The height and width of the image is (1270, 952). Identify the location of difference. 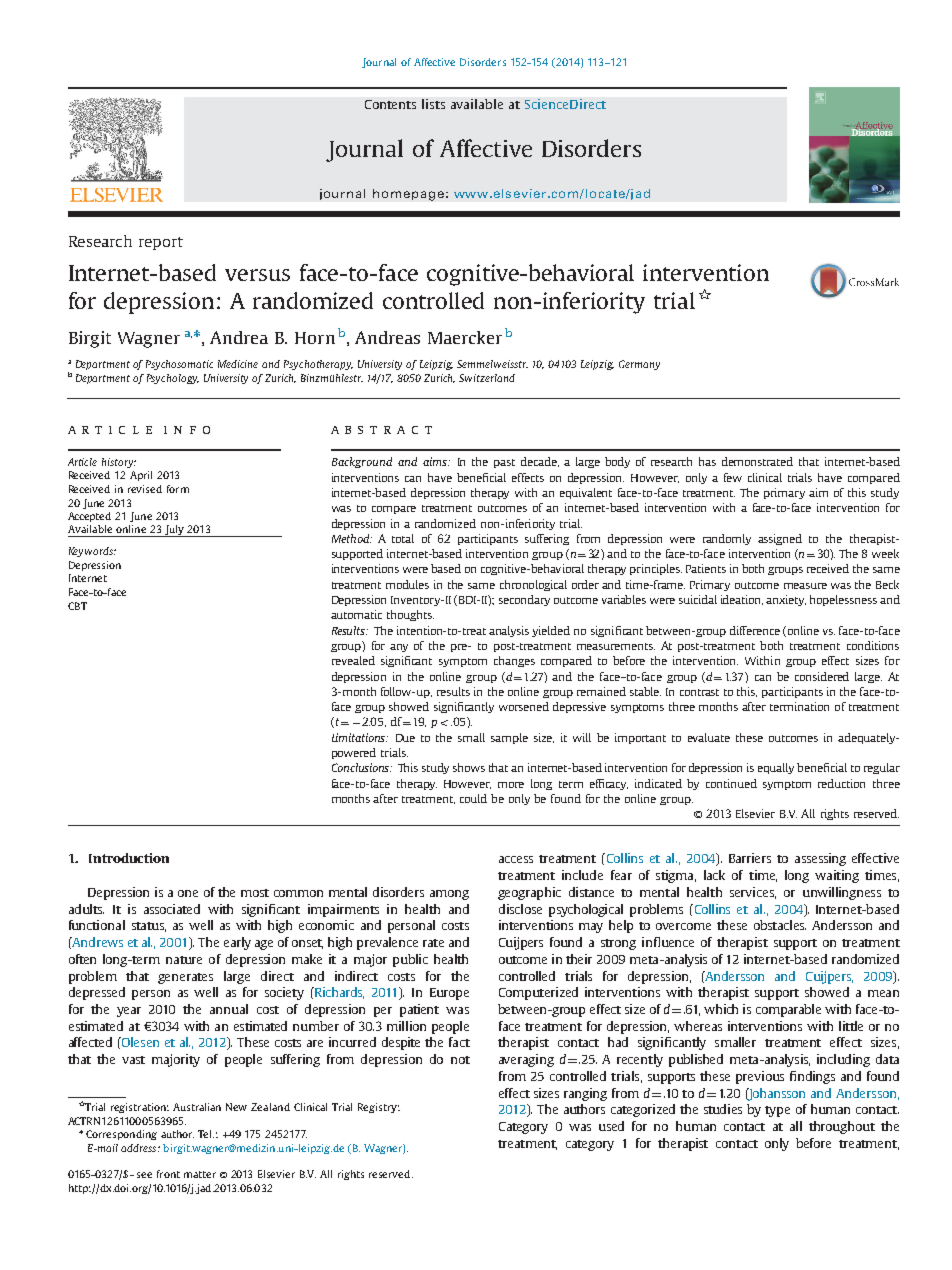
(755, 630).
